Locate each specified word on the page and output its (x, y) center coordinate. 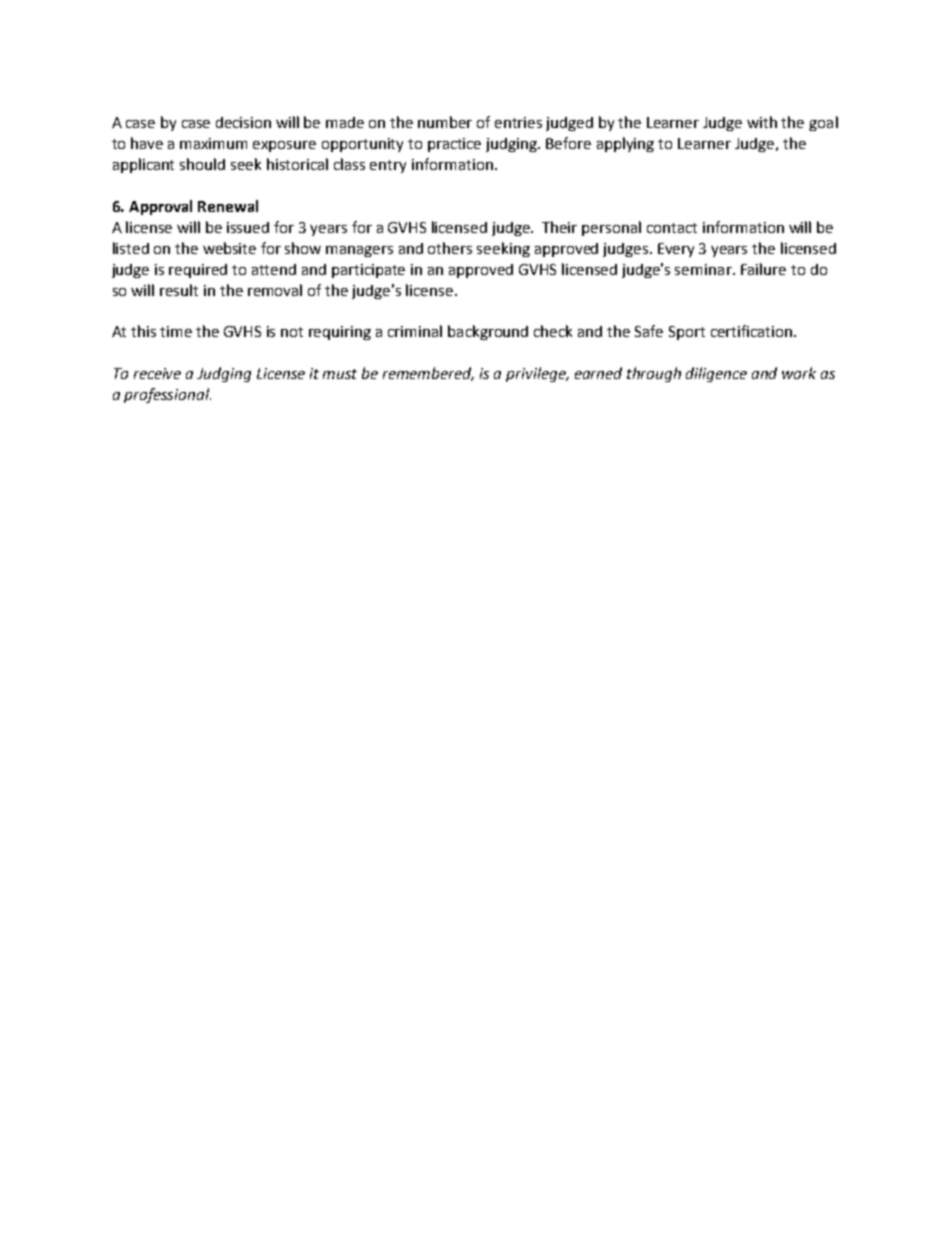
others (450, 248)
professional (167, 395)
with (762, 122)
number (445, 122)
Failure (763, 269)
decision (243, 122)
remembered (428, 374)
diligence (716, 374)
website (229, 248)
